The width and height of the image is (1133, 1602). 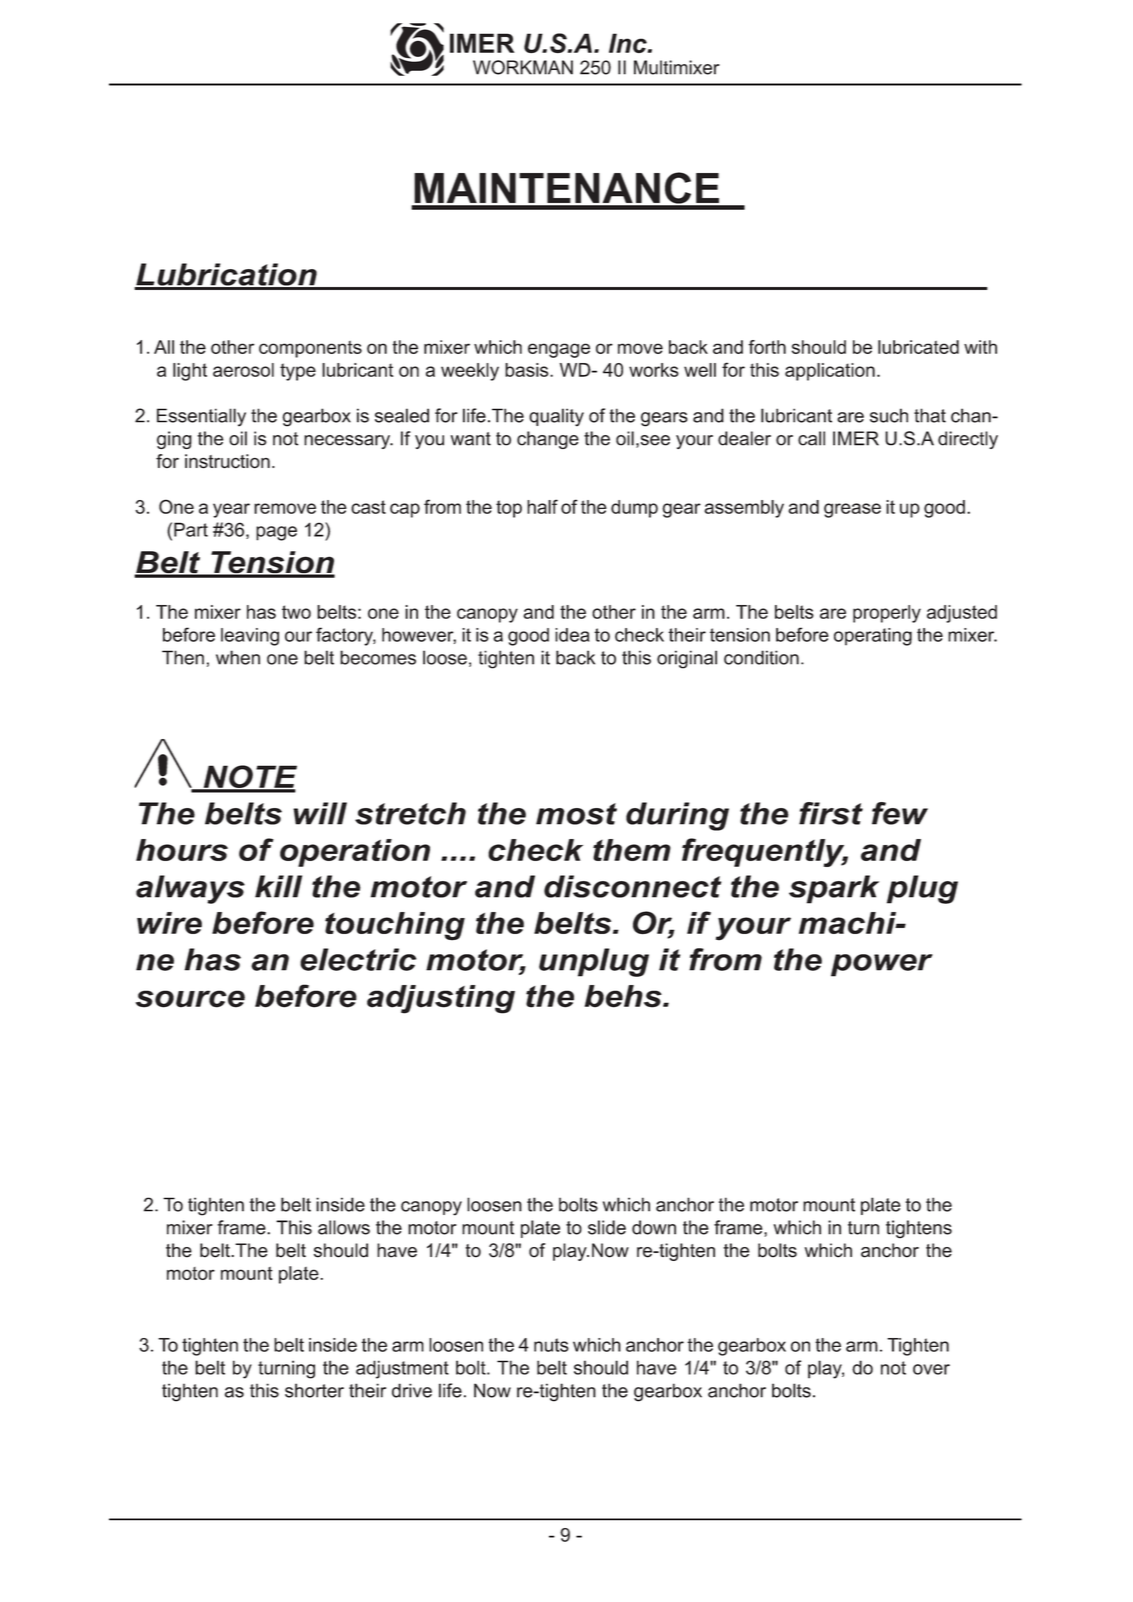 What do you see at coordinates (852, 510) in the image?
I see `grease` at bounding box center [852, 510].
